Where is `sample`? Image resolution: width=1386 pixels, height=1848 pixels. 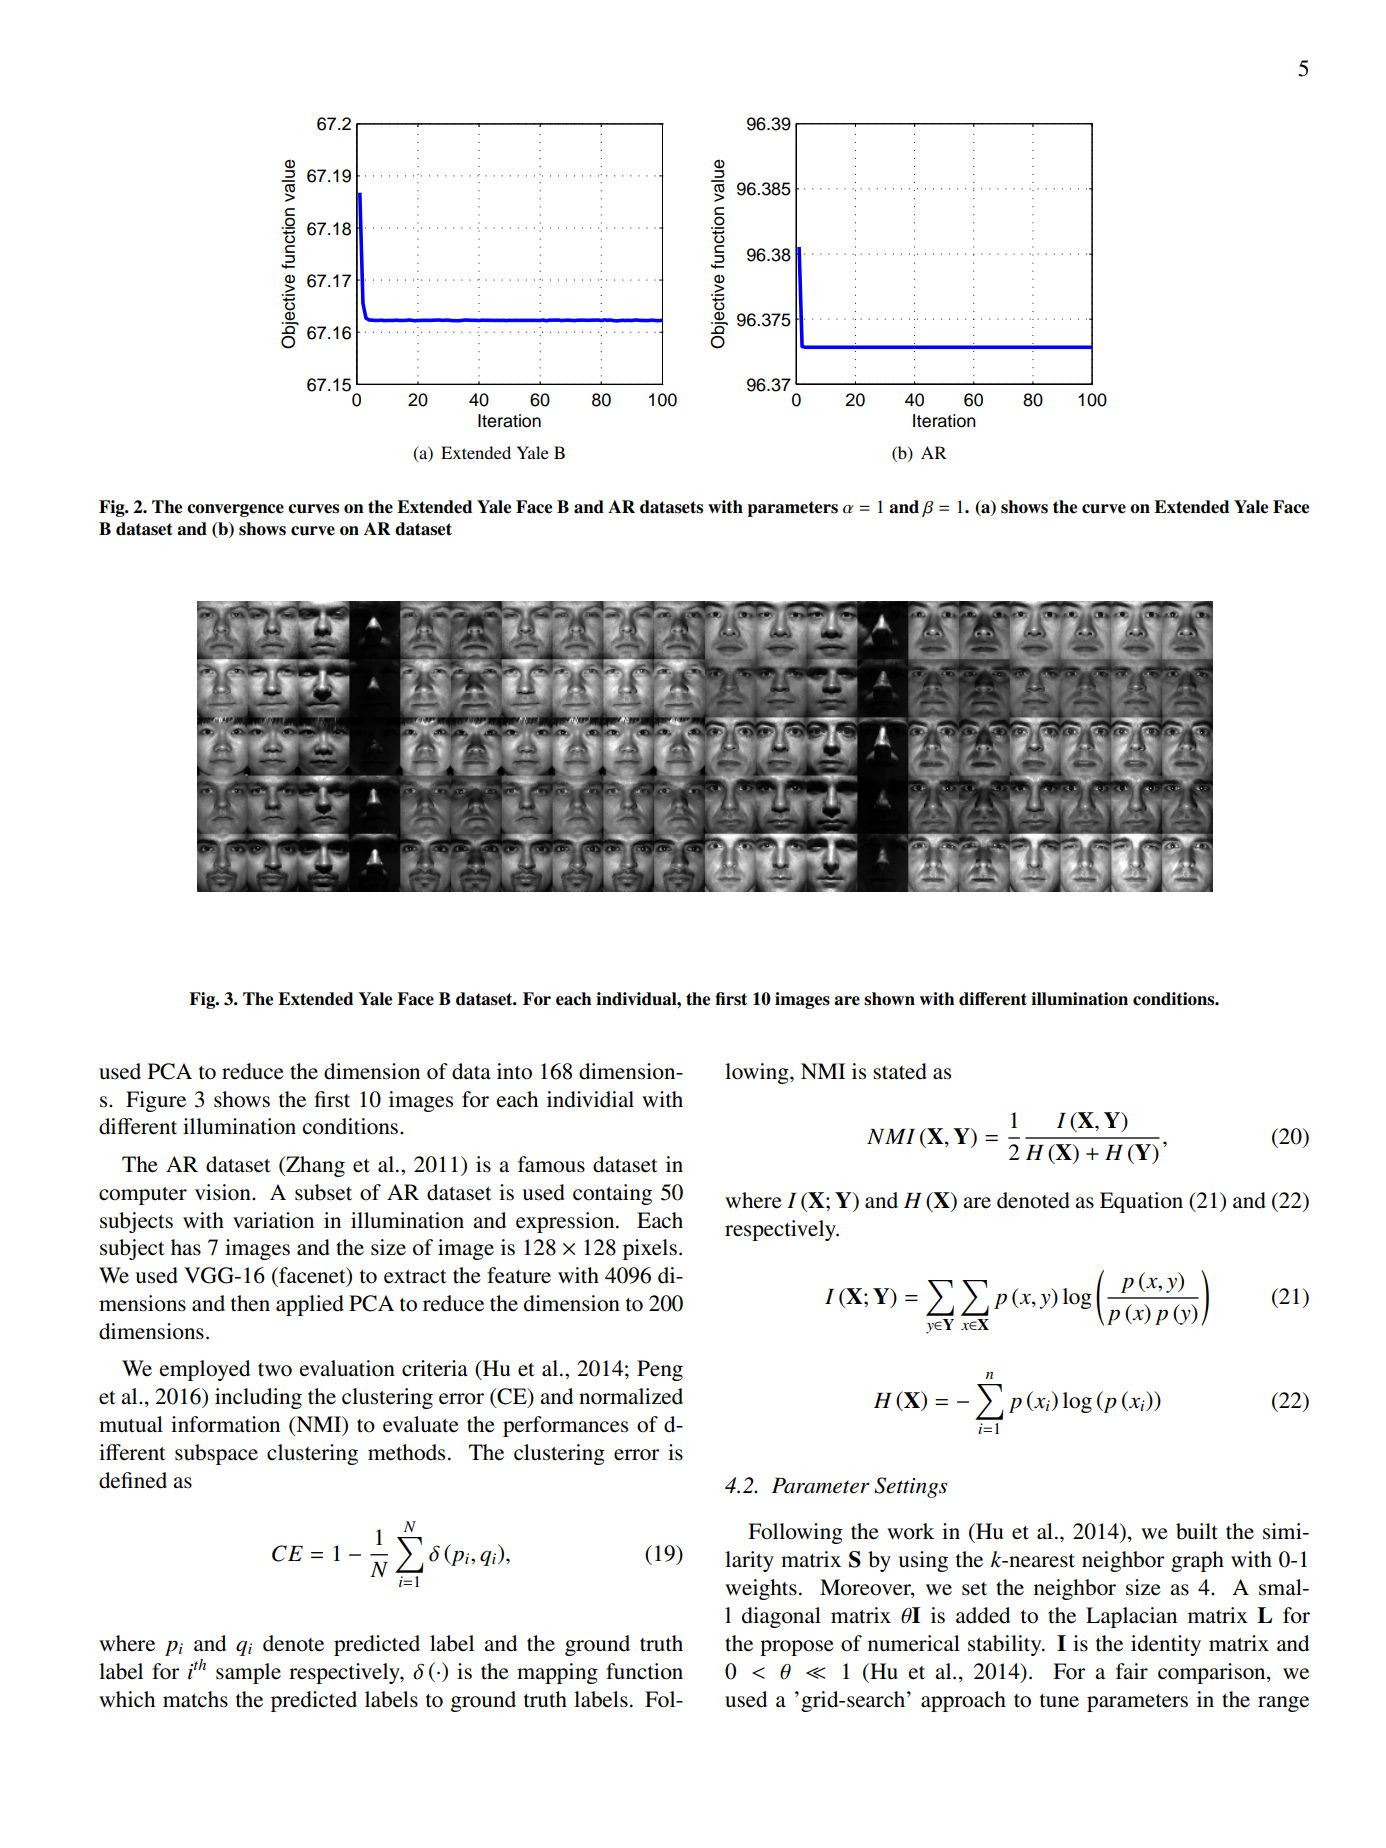
sample is located at coordinates (248, 1673).
